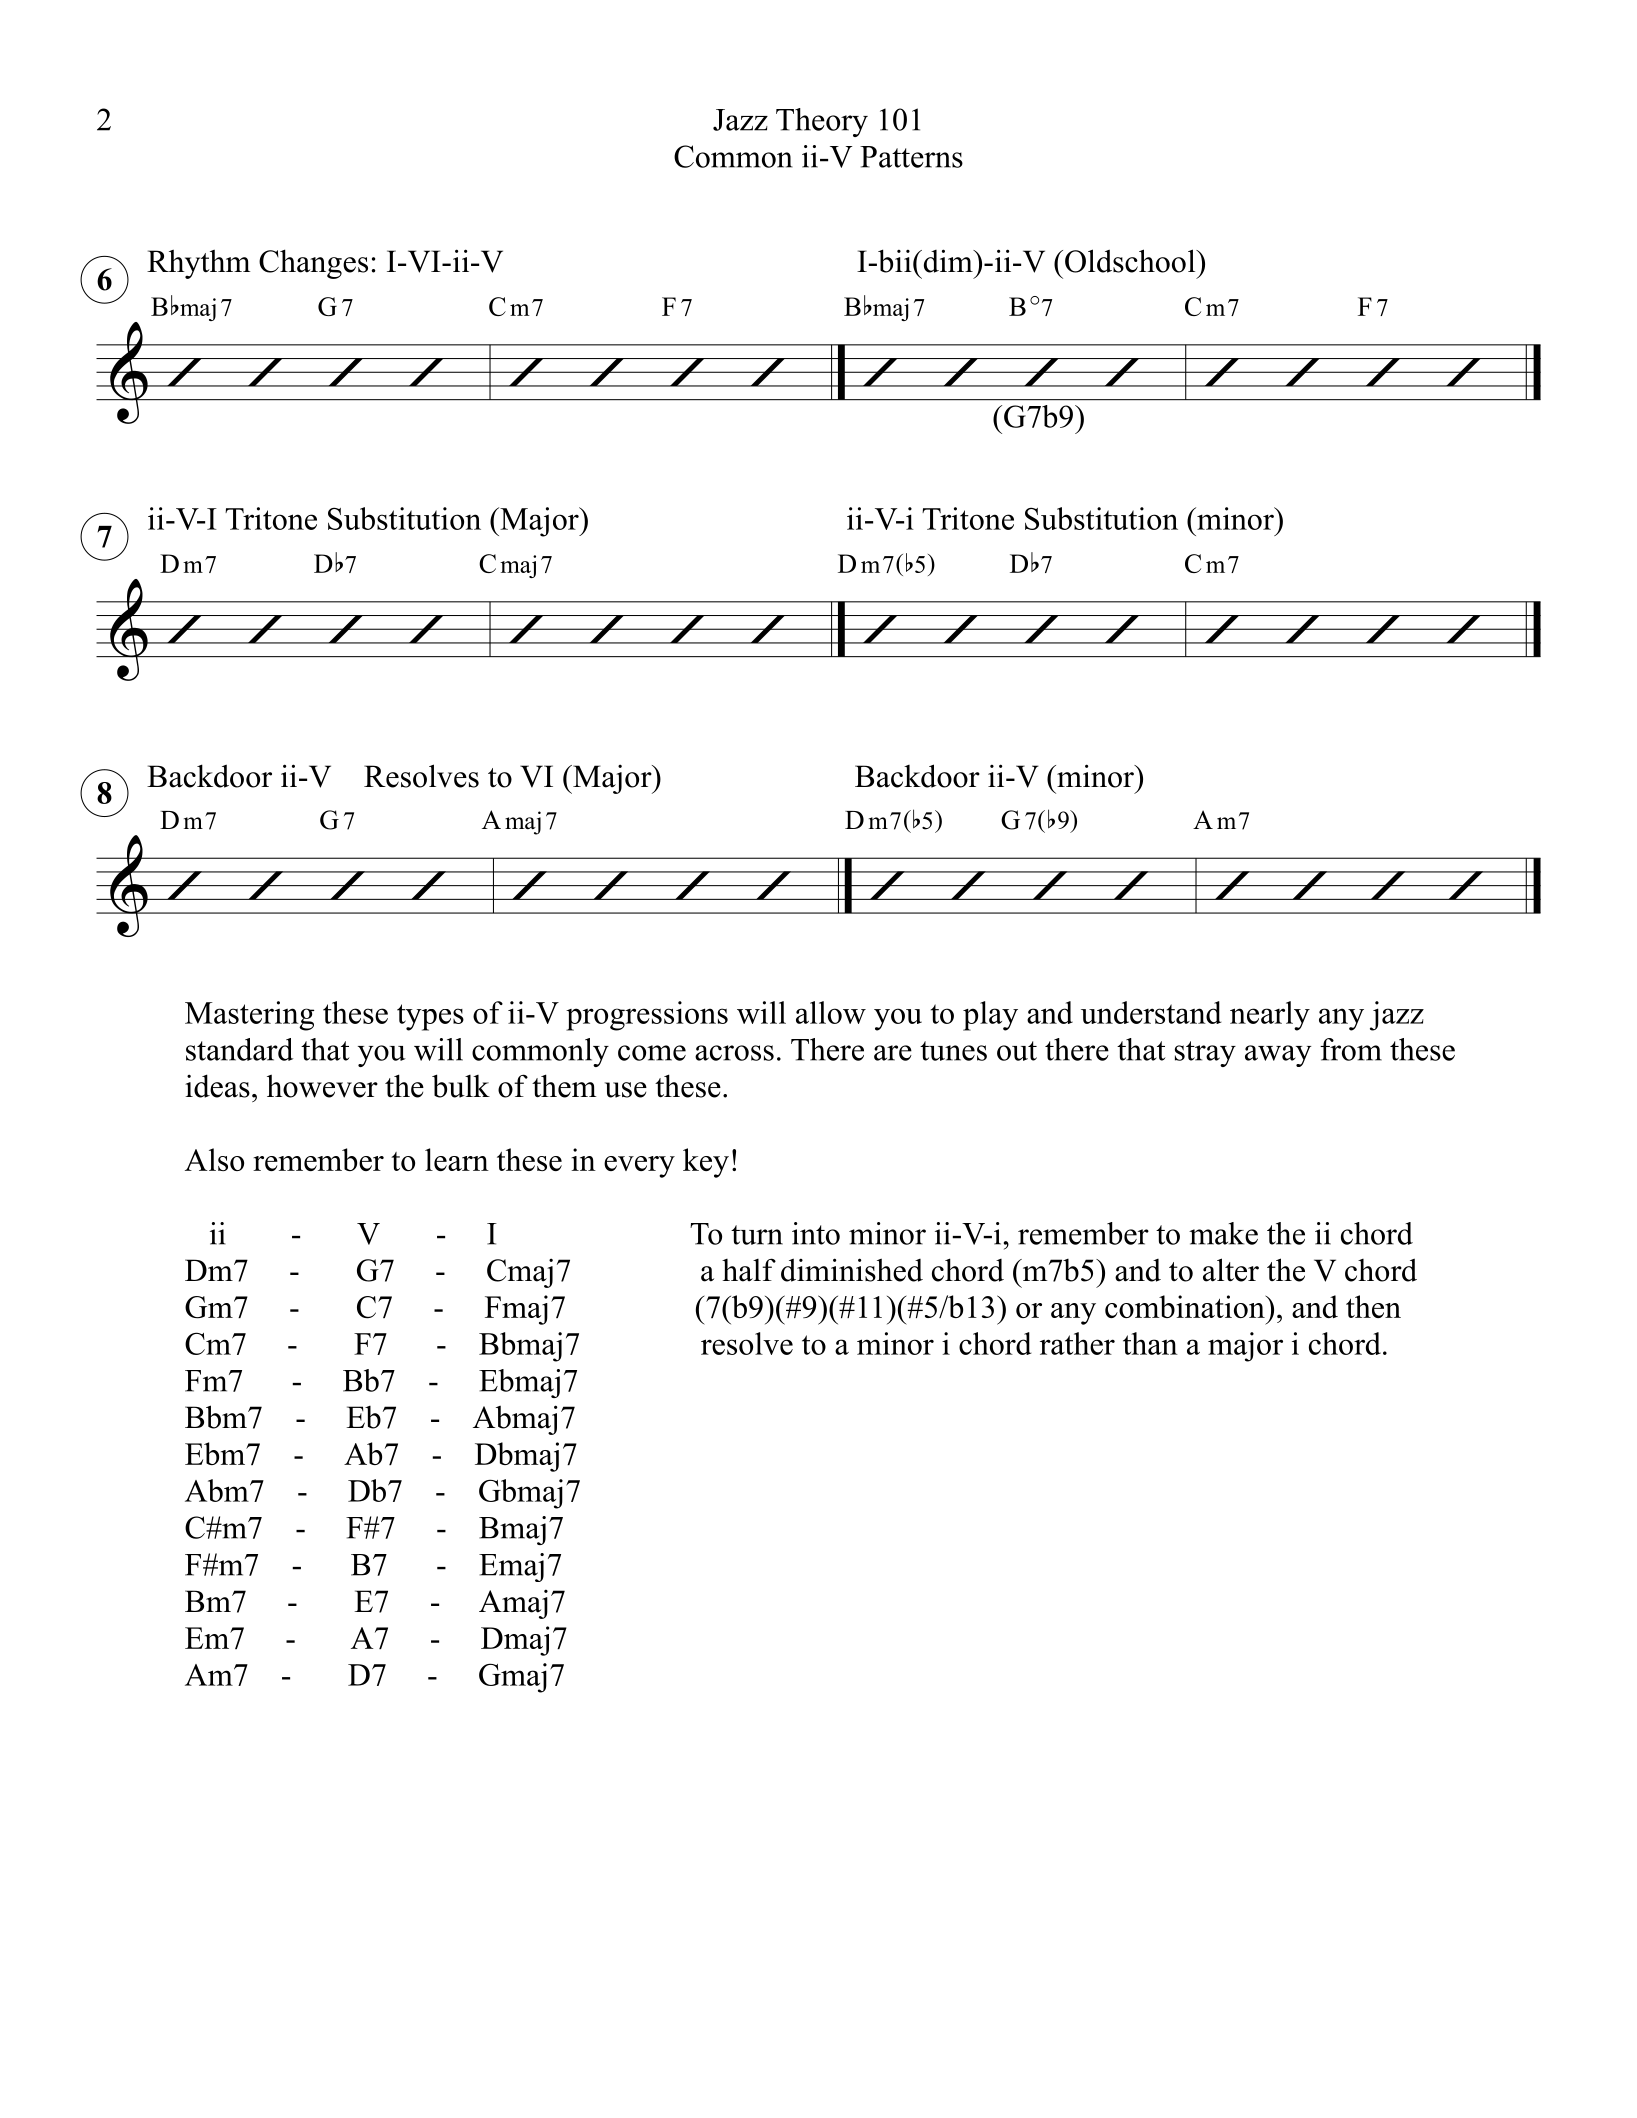  What do you see at coordinates (313, 264) in the image?
I see `Changes` at bounding box center [313, 264].
